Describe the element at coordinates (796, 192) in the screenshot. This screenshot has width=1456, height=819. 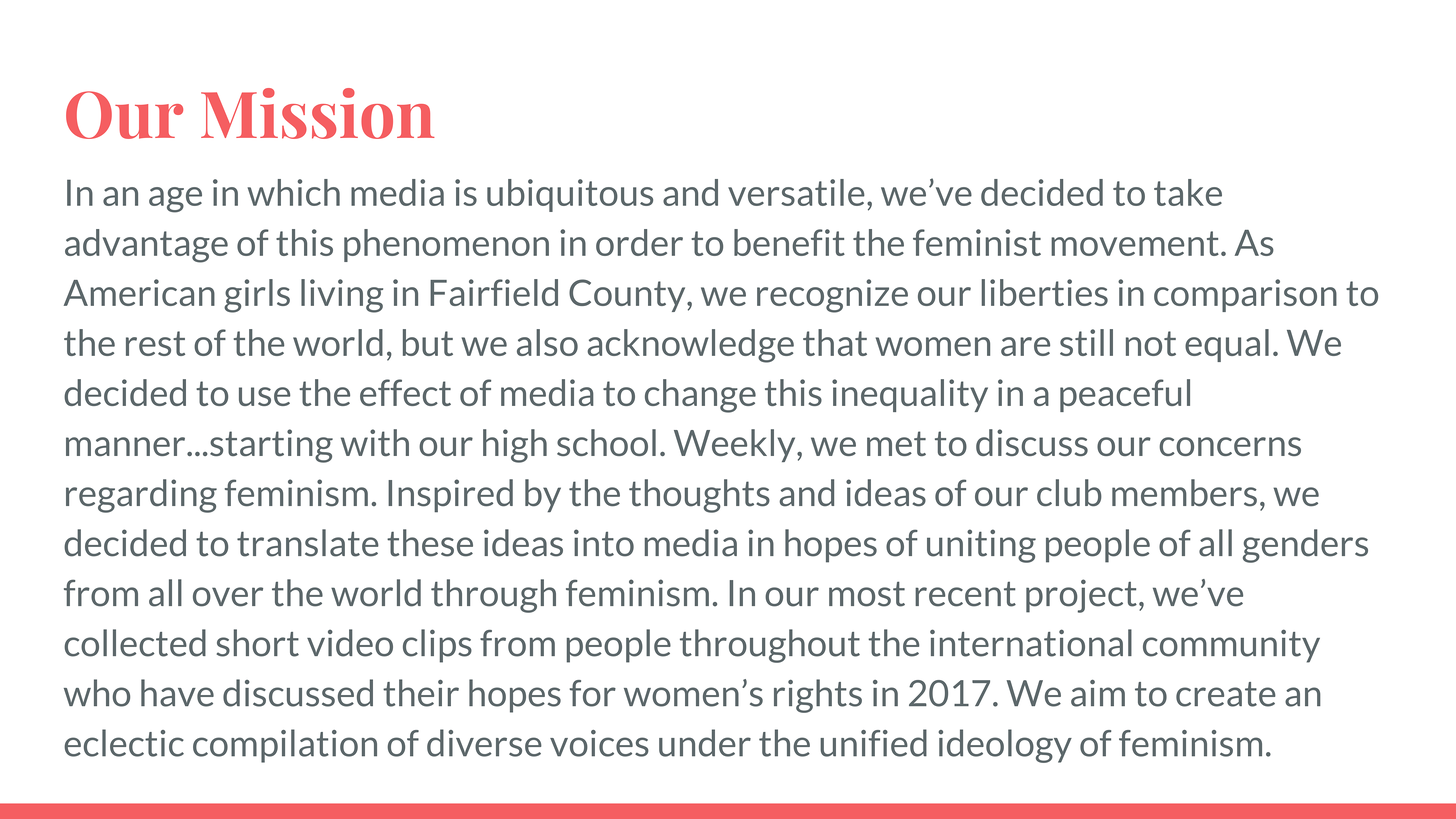
I see `versatile` at that location.
